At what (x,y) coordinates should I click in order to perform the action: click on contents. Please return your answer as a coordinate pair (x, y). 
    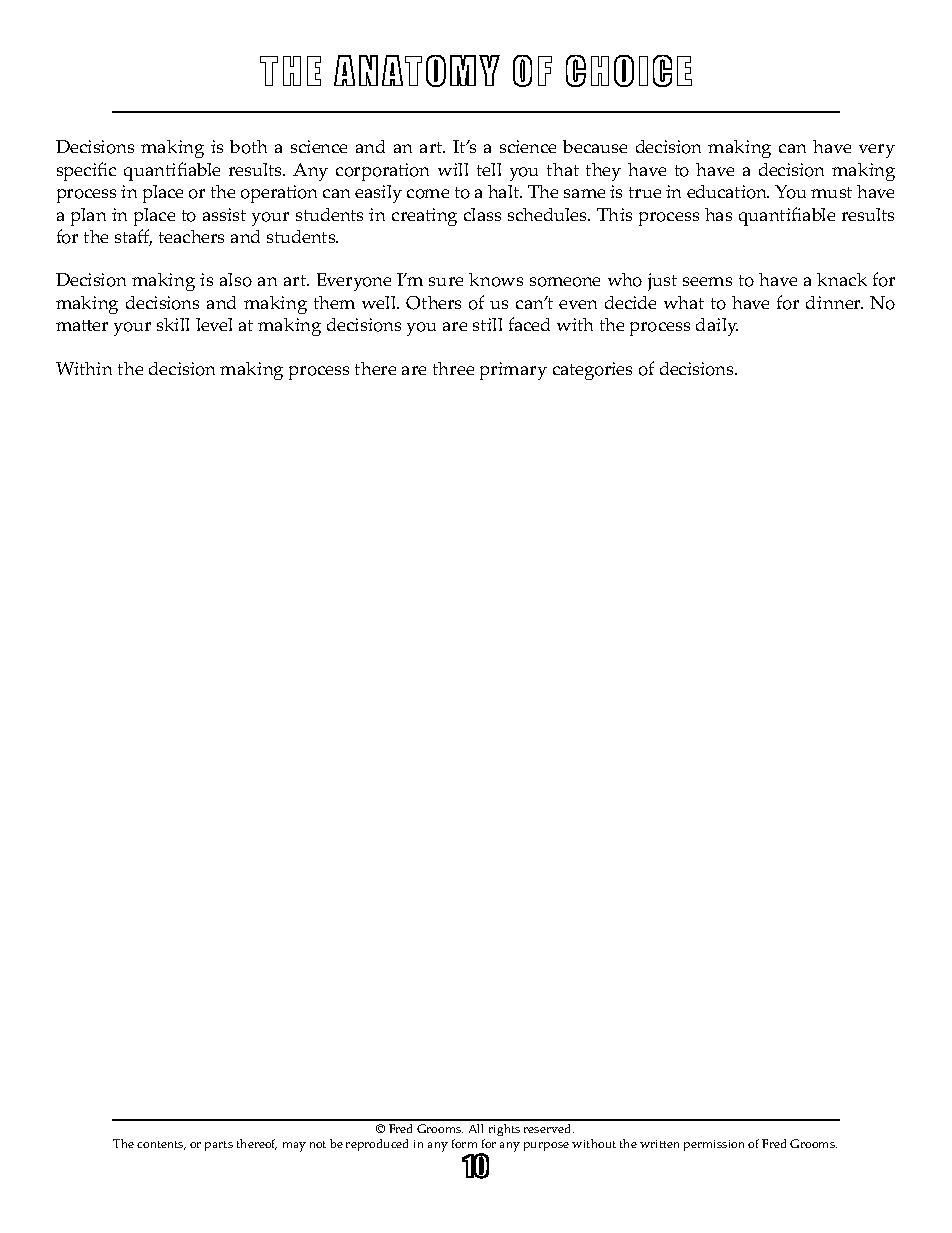
    Looking at the image, I should click on (161, 1145).
